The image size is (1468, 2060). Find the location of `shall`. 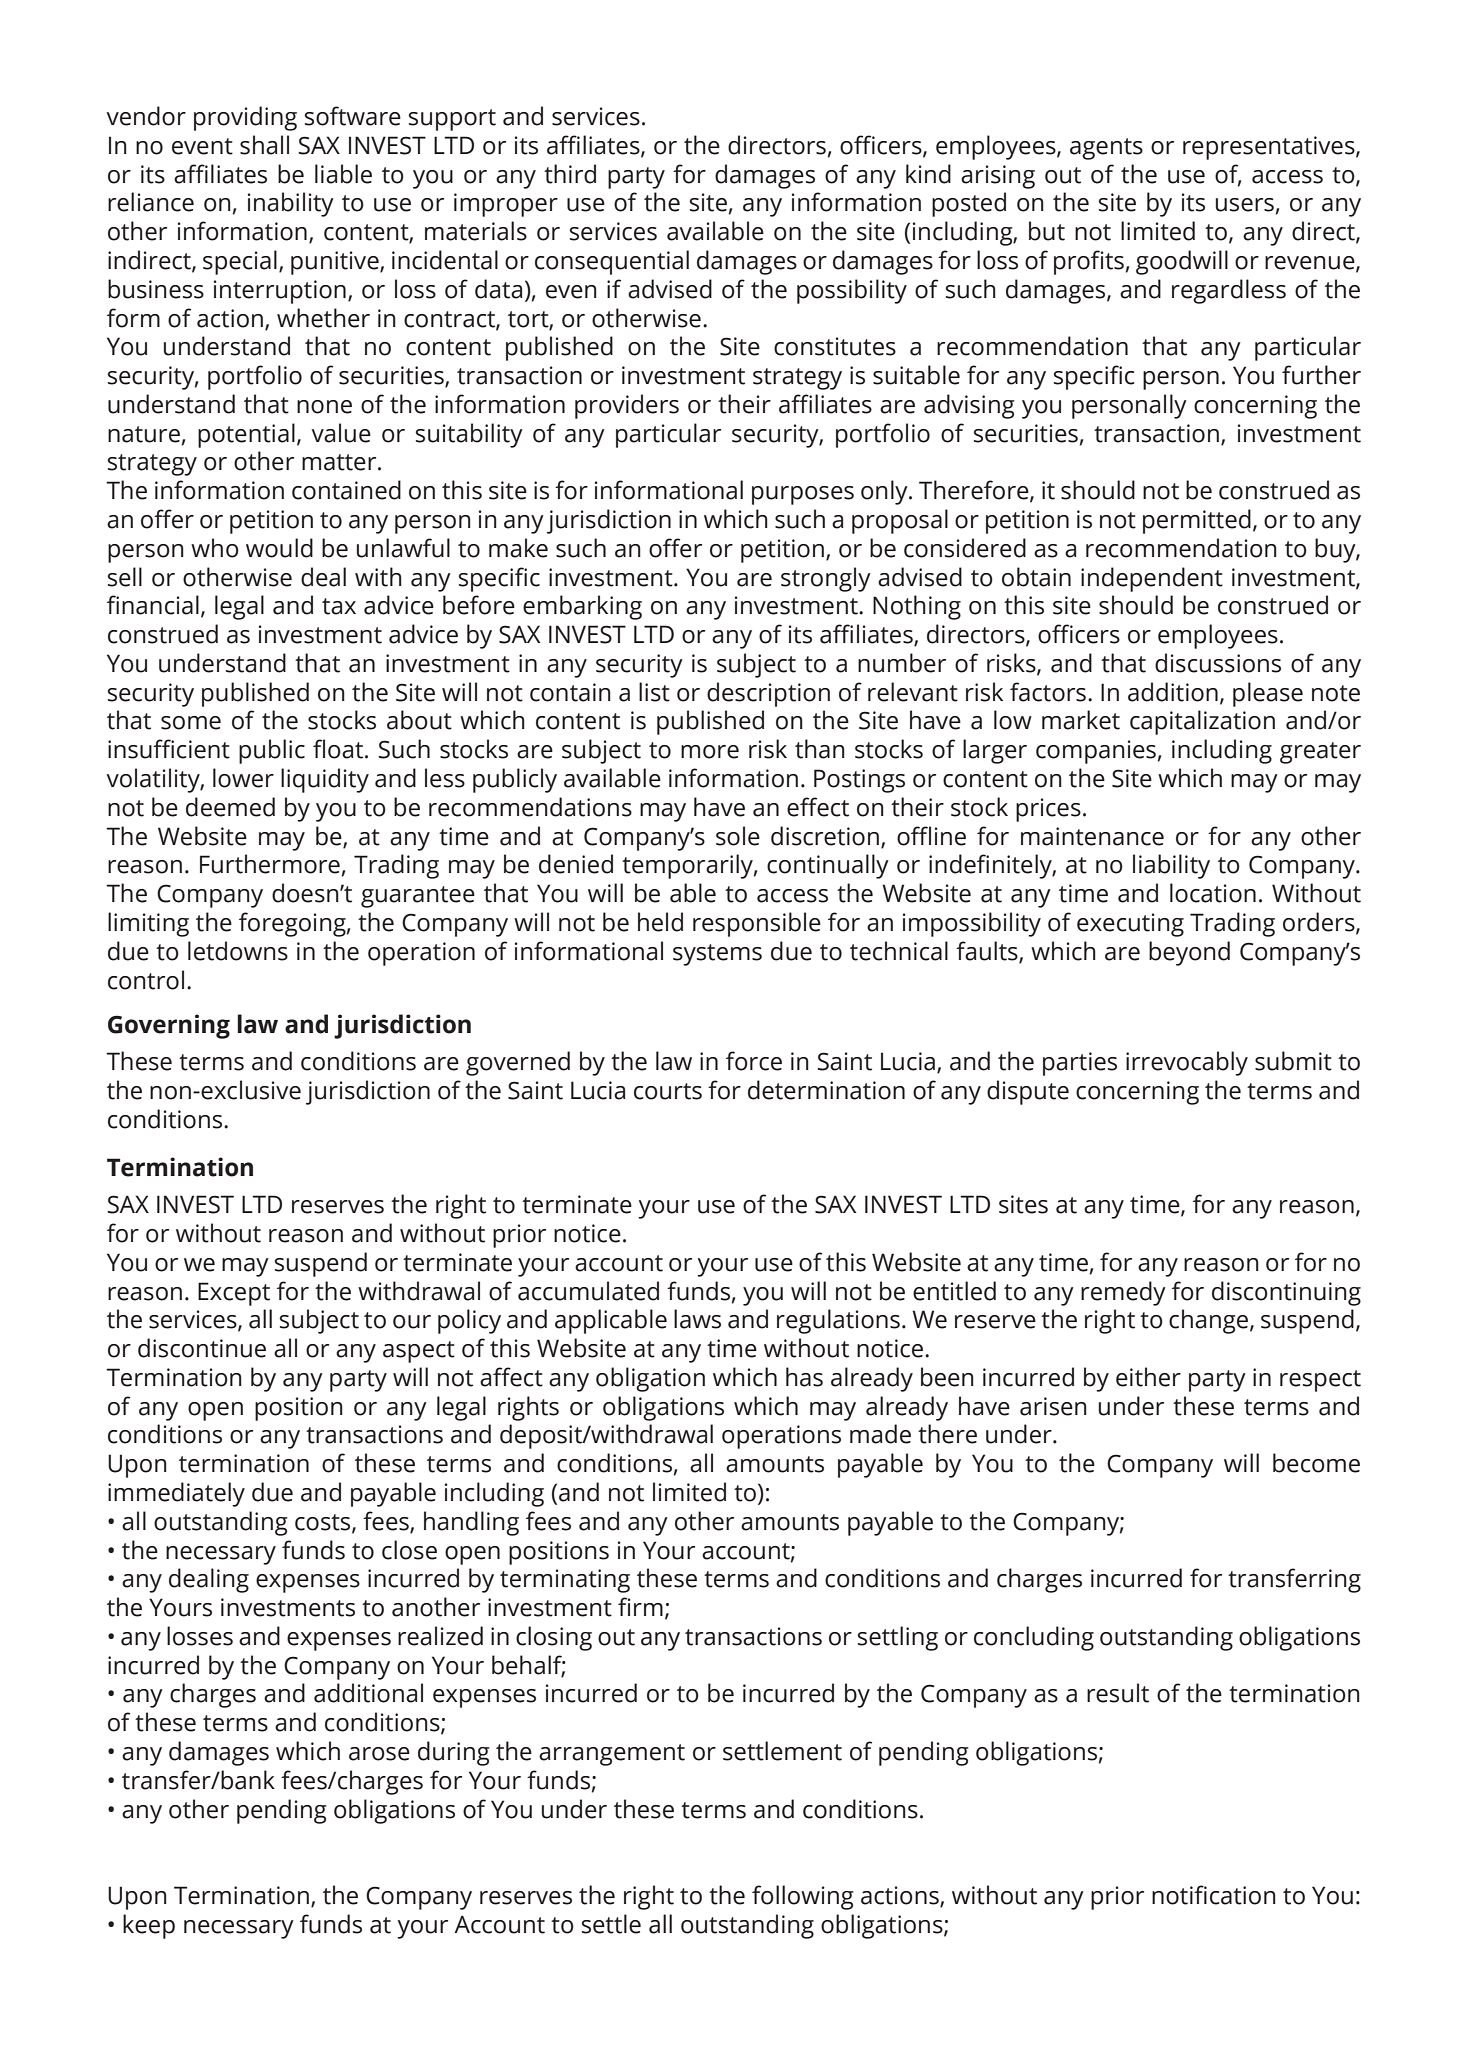

shall is located at coordinates (264, 145).
